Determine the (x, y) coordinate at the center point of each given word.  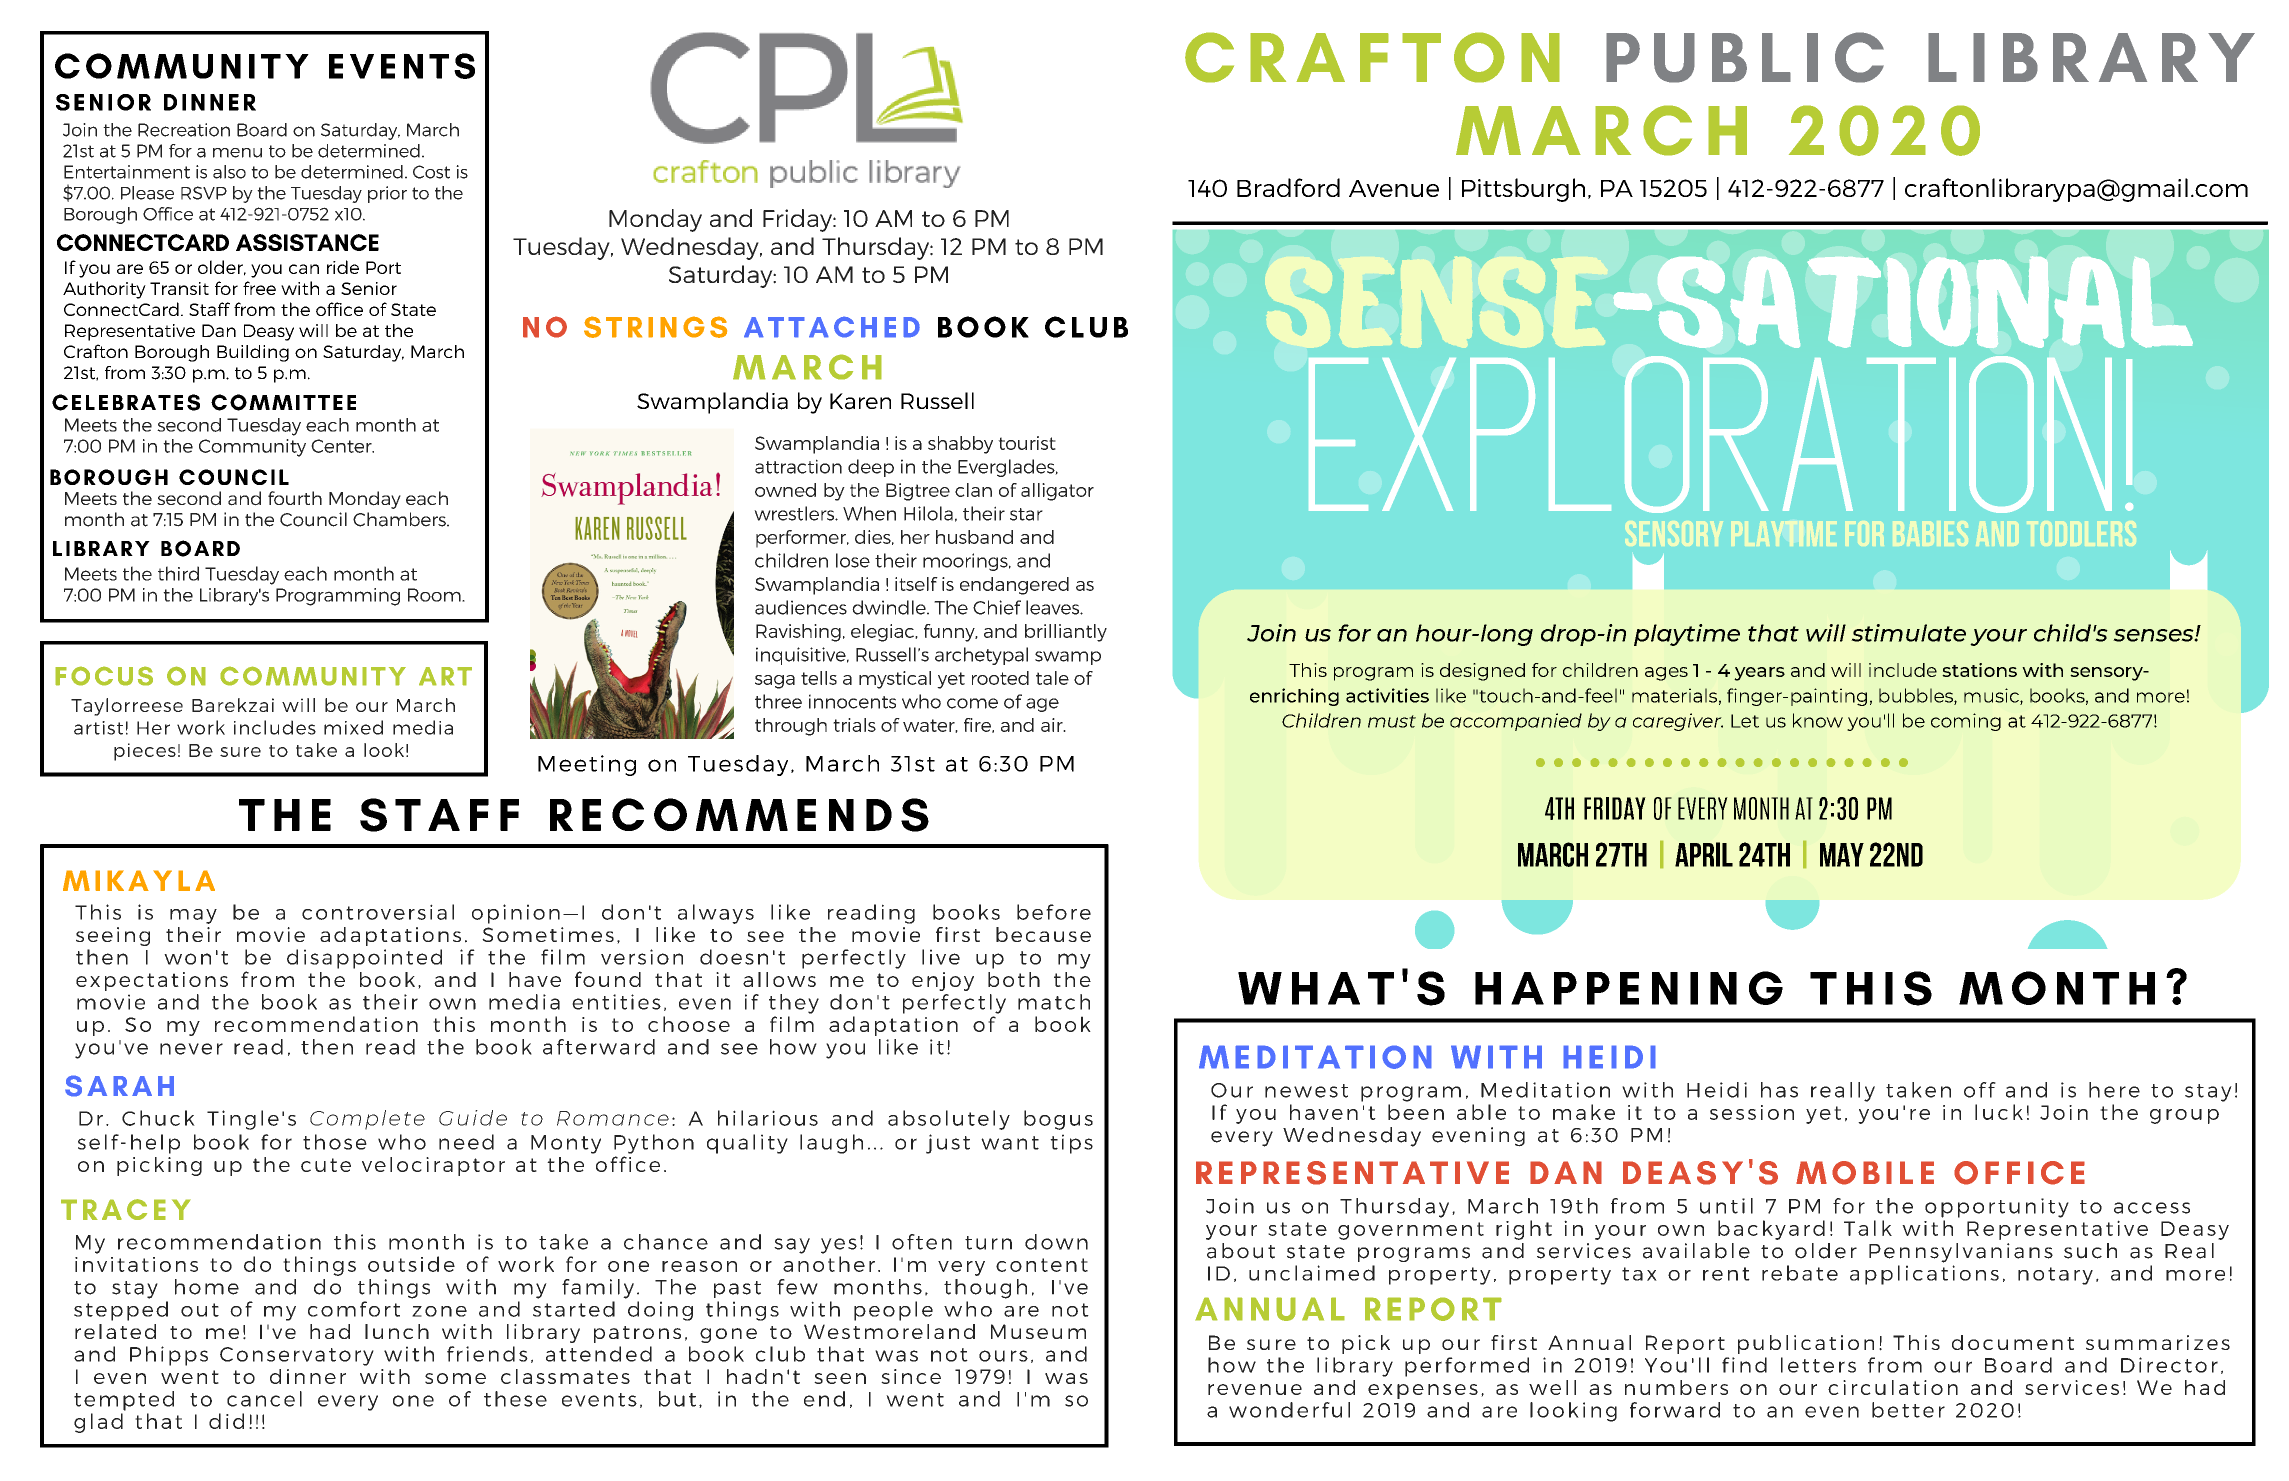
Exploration (1710, 434)
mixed (353, 727)
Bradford (1288, 187)
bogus (1058, 1120)
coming (1966, 722)
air (1053, 725)
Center (342, 446)
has (1779, 1090)
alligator (1057, 492)
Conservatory (297, 1356)
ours (1003, 1356)
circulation (1893, 1387)
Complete (367, 1120)
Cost (431, 172)
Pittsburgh (1523, 190)
